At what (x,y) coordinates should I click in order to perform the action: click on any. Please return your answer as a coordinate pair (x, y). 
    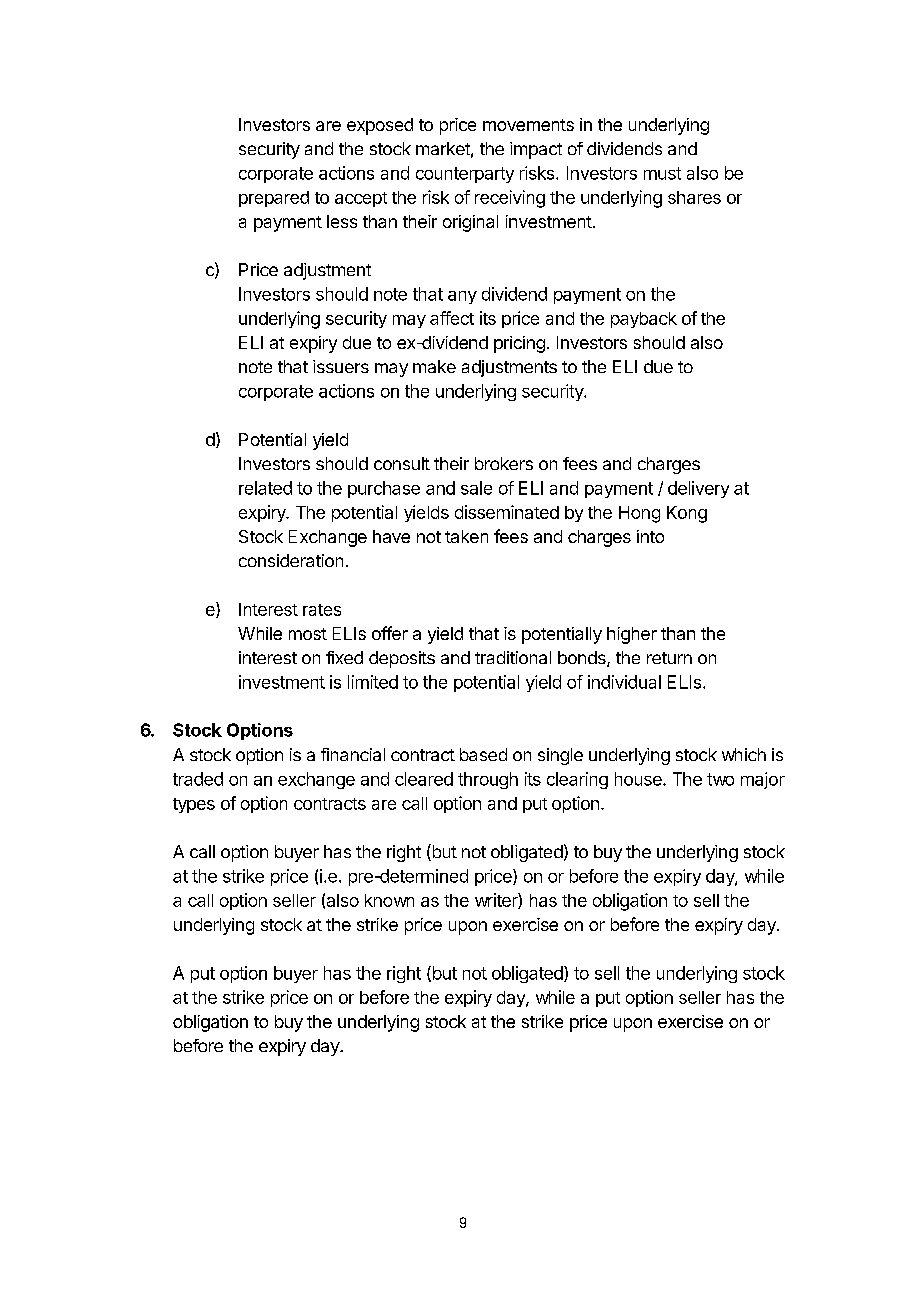
    Looking at the image, I should click on (462, 297).
